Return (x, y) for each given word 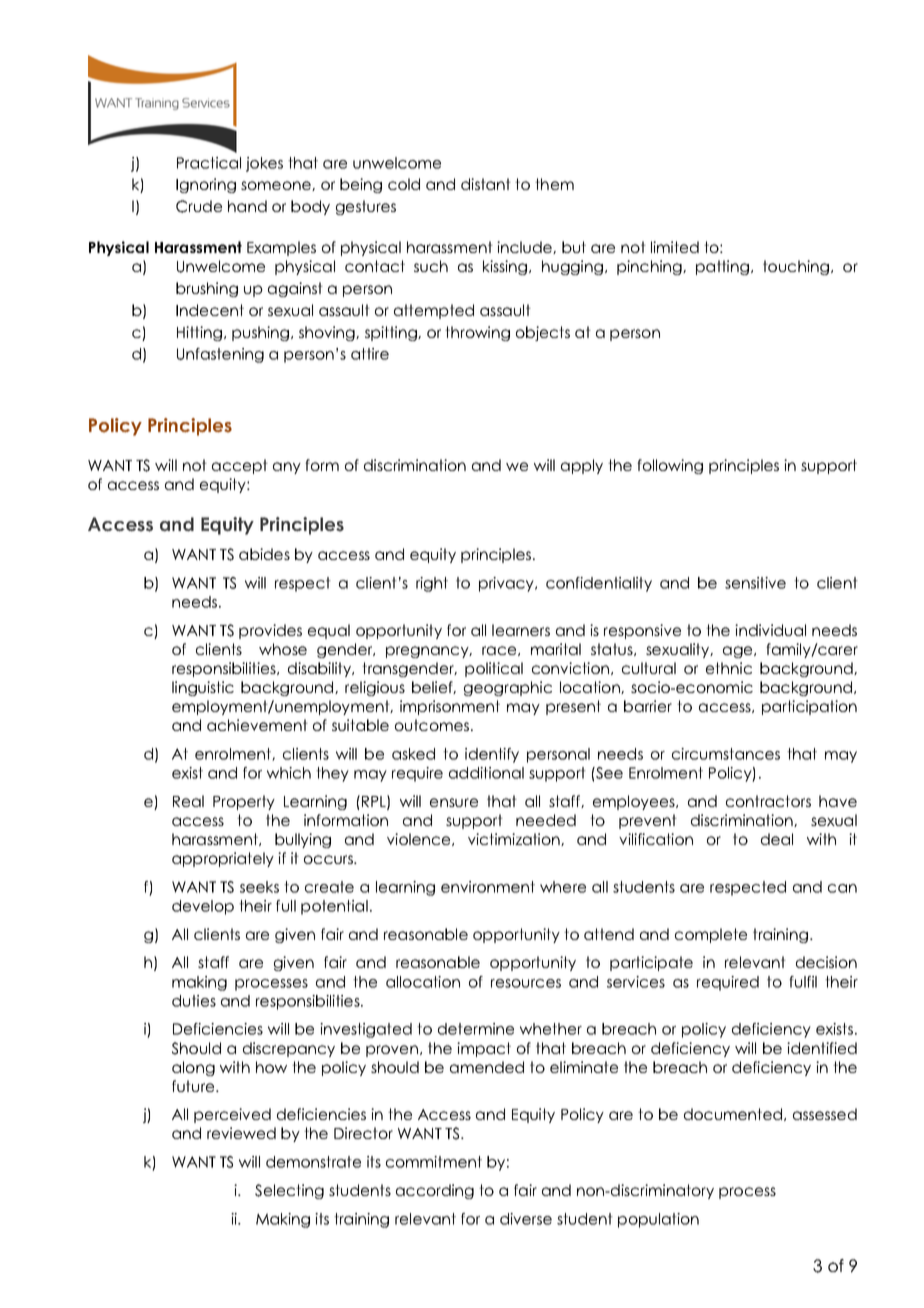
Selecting (289, 1191)
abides (264, 554)
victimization (515, 839)
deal (777, 839)
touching (796, 267)
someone (277, 186)
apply (582, 466)
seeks (259, 887)
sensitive (755, 583)
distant (486, 184)
